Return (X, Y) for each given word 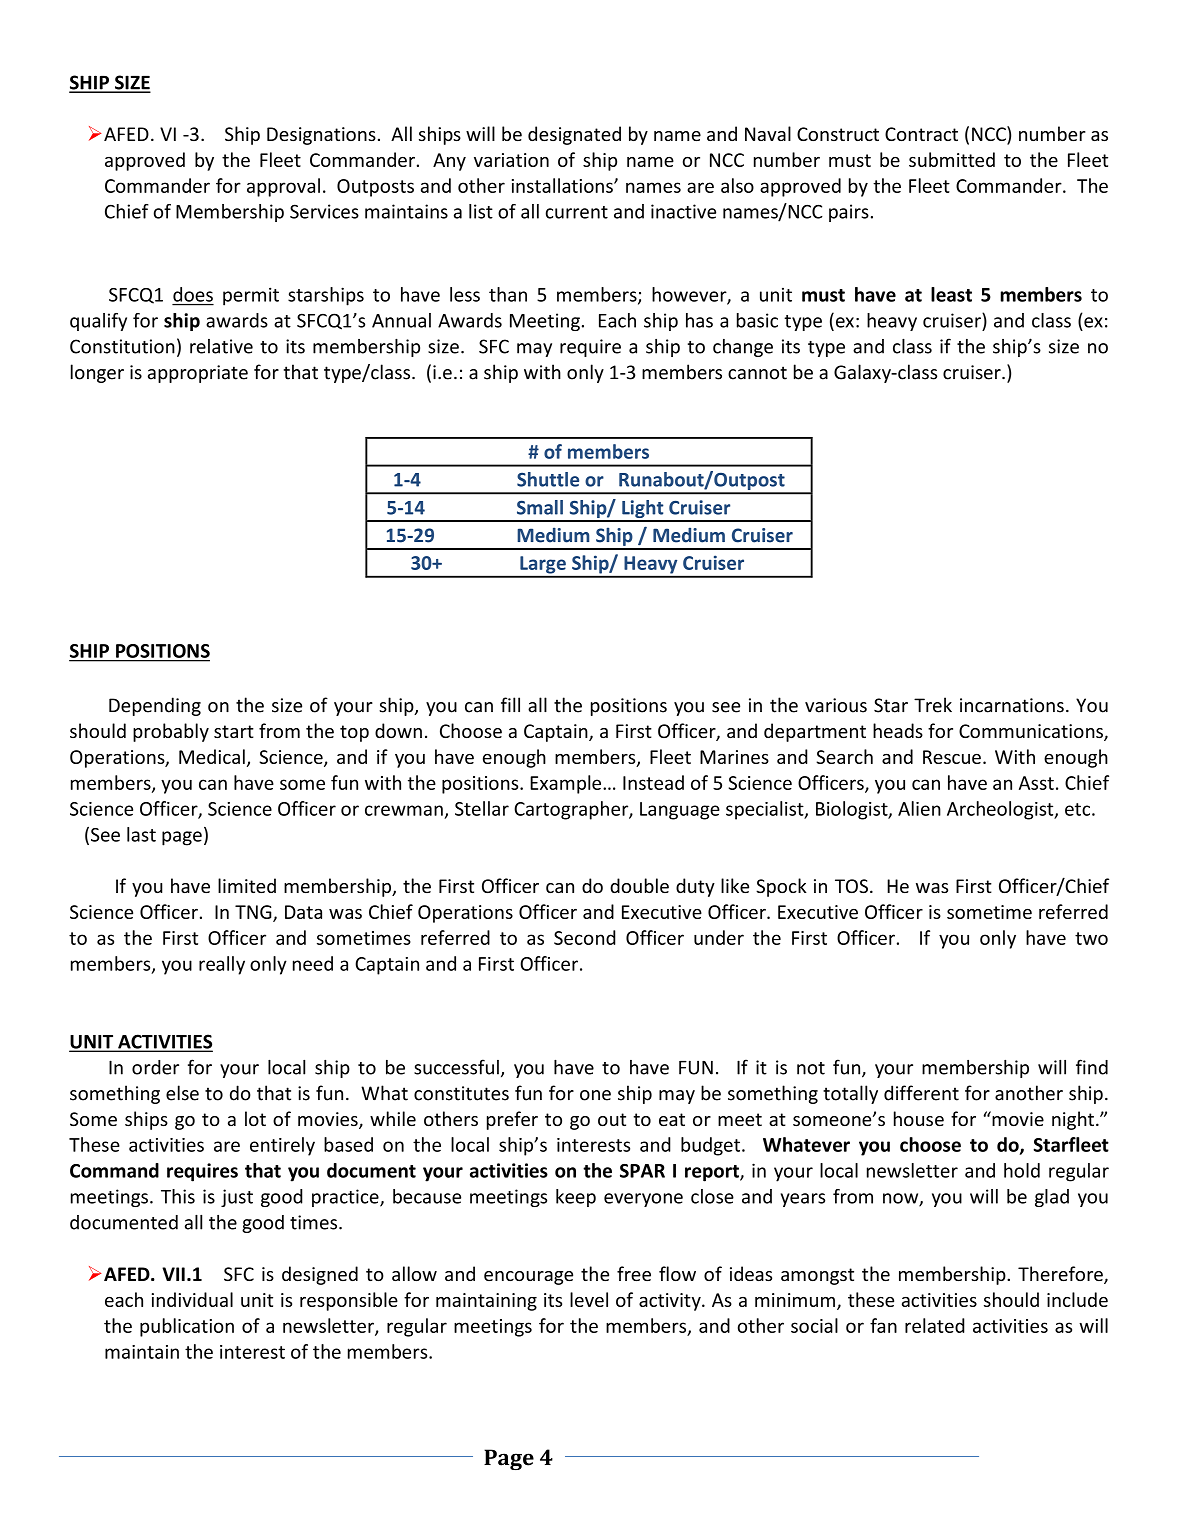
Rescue (952, 757)
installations (563, 185)
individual (192, 1299)
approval (283, 187)
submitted (952, 159)
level (589, 1299)
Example (567, 784)
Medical (212, 756)
